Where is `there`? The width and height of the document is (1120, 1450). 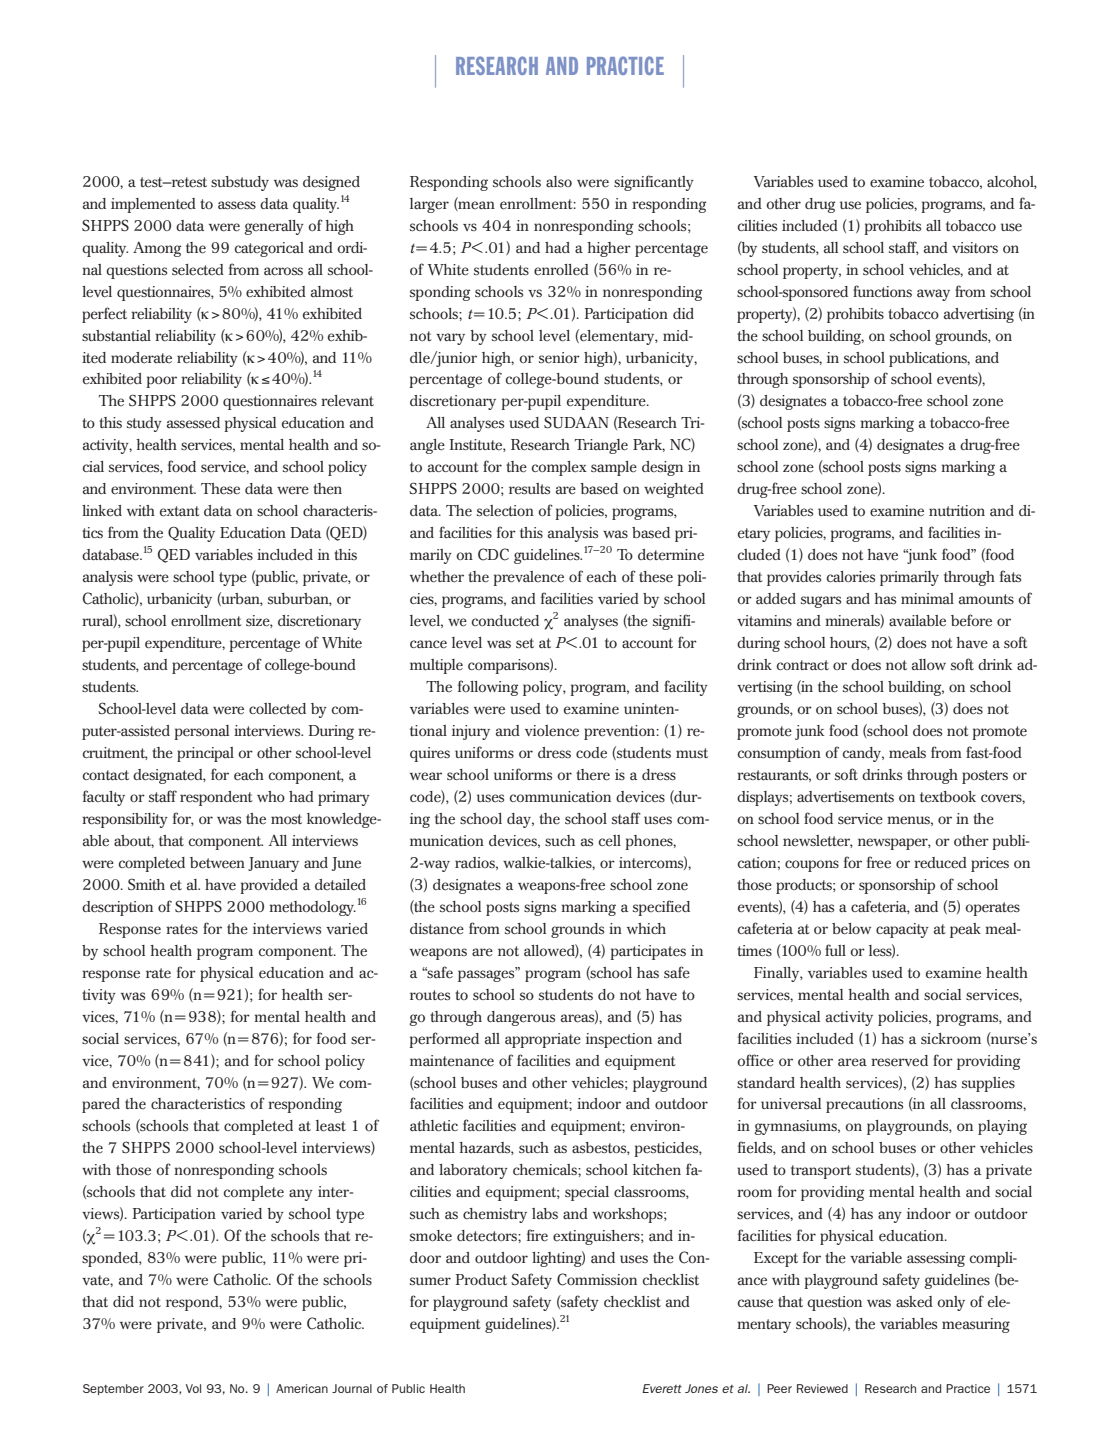
there is located at coordinates (593, 775).
